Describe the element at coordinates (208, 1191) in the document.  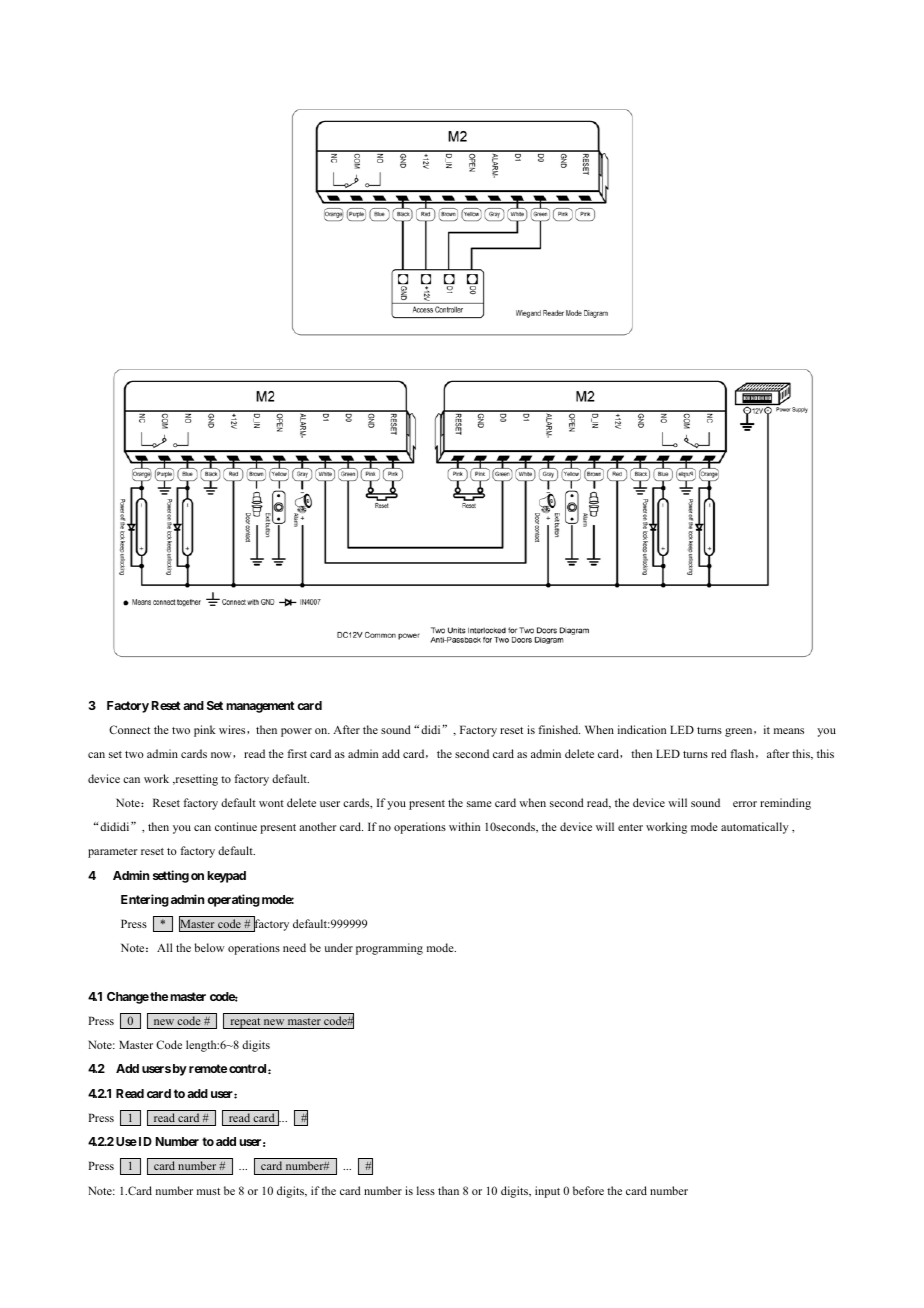
I see `must` at that location.
